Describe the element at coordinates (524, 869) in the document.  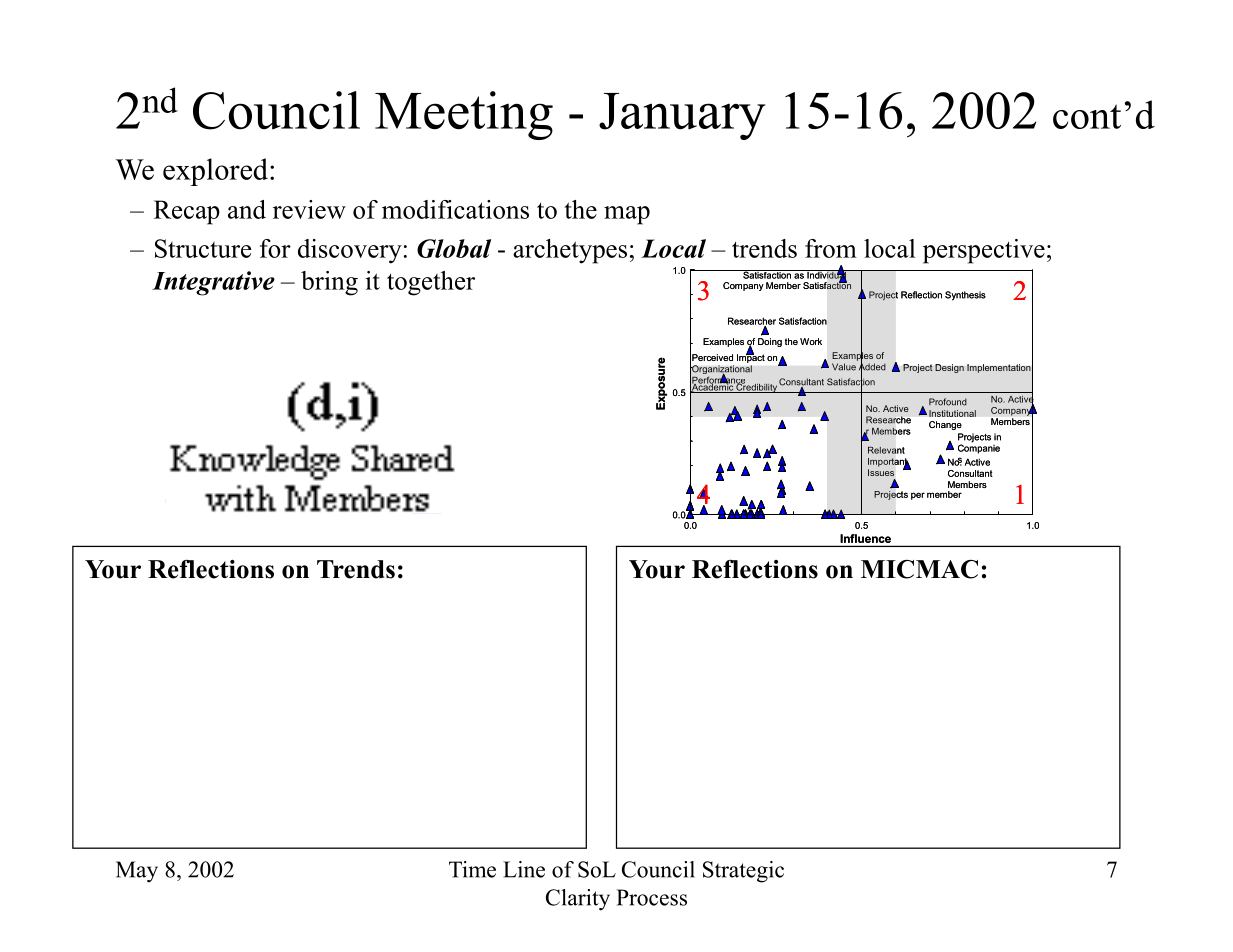
I see `Line` at that location.
